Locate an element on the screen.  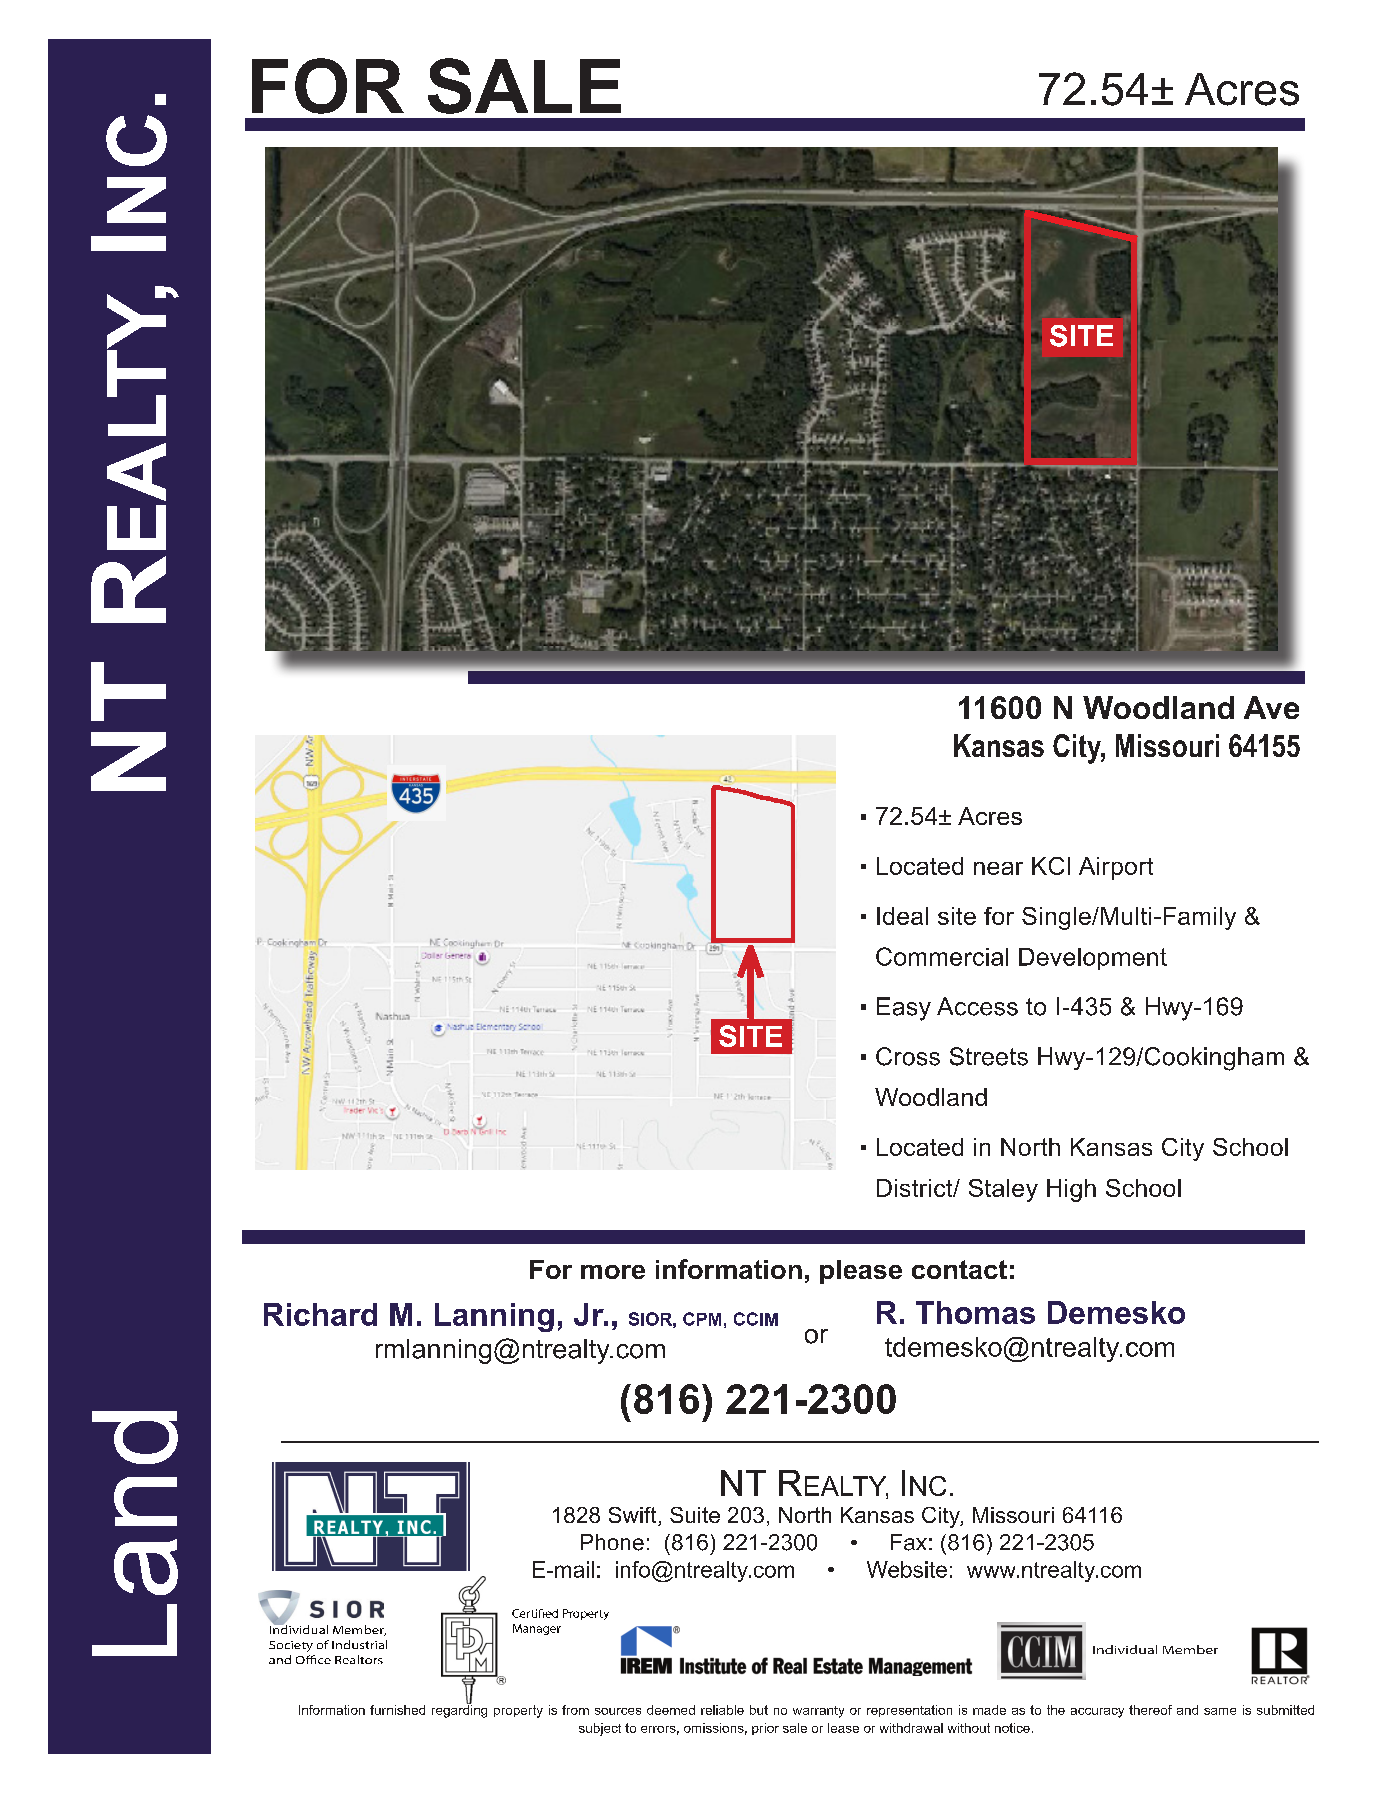
thereof is located at coordinates (1150, 1710).
